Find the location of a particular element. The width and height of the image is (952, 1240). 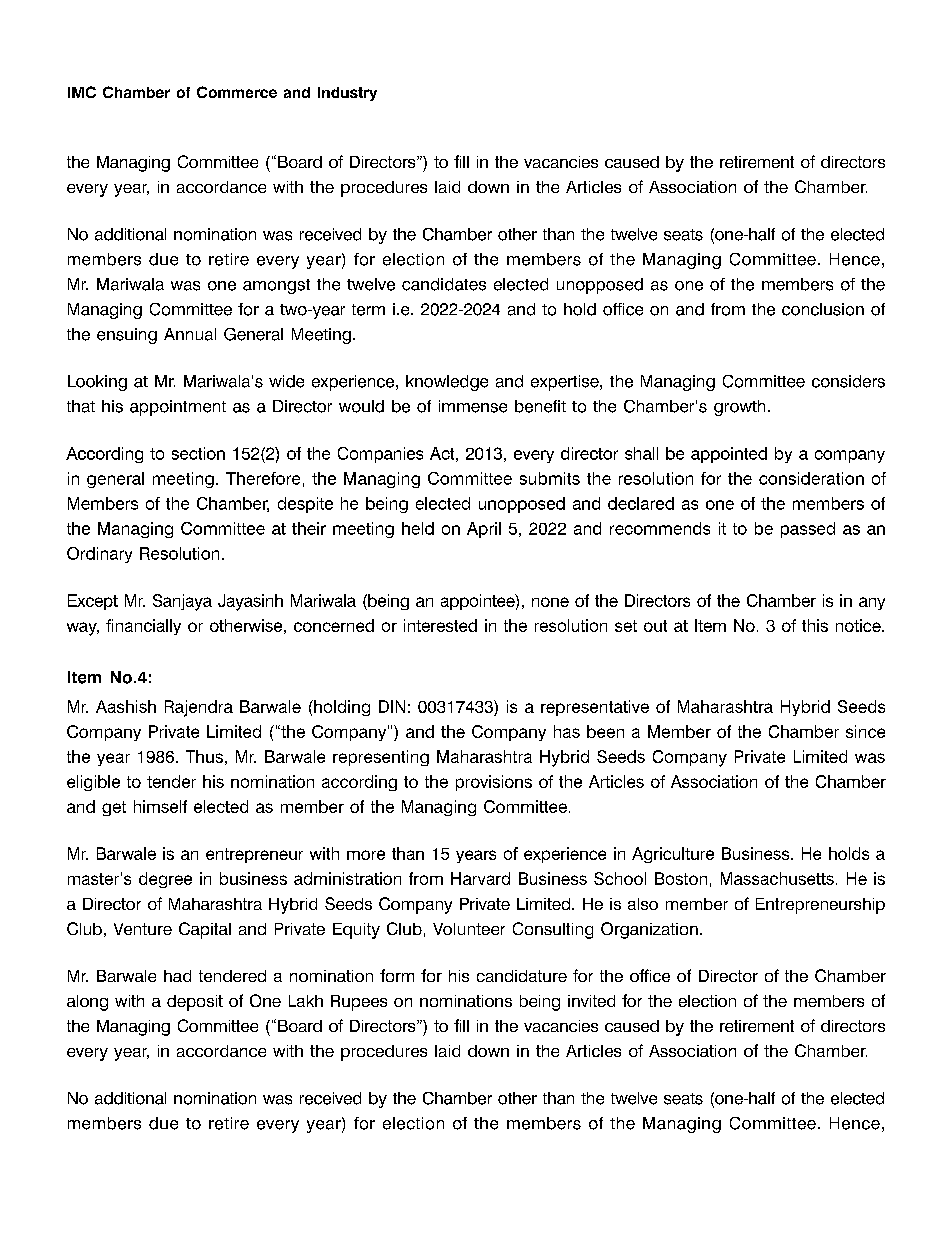

financially is located at coordinates (143, 627).
